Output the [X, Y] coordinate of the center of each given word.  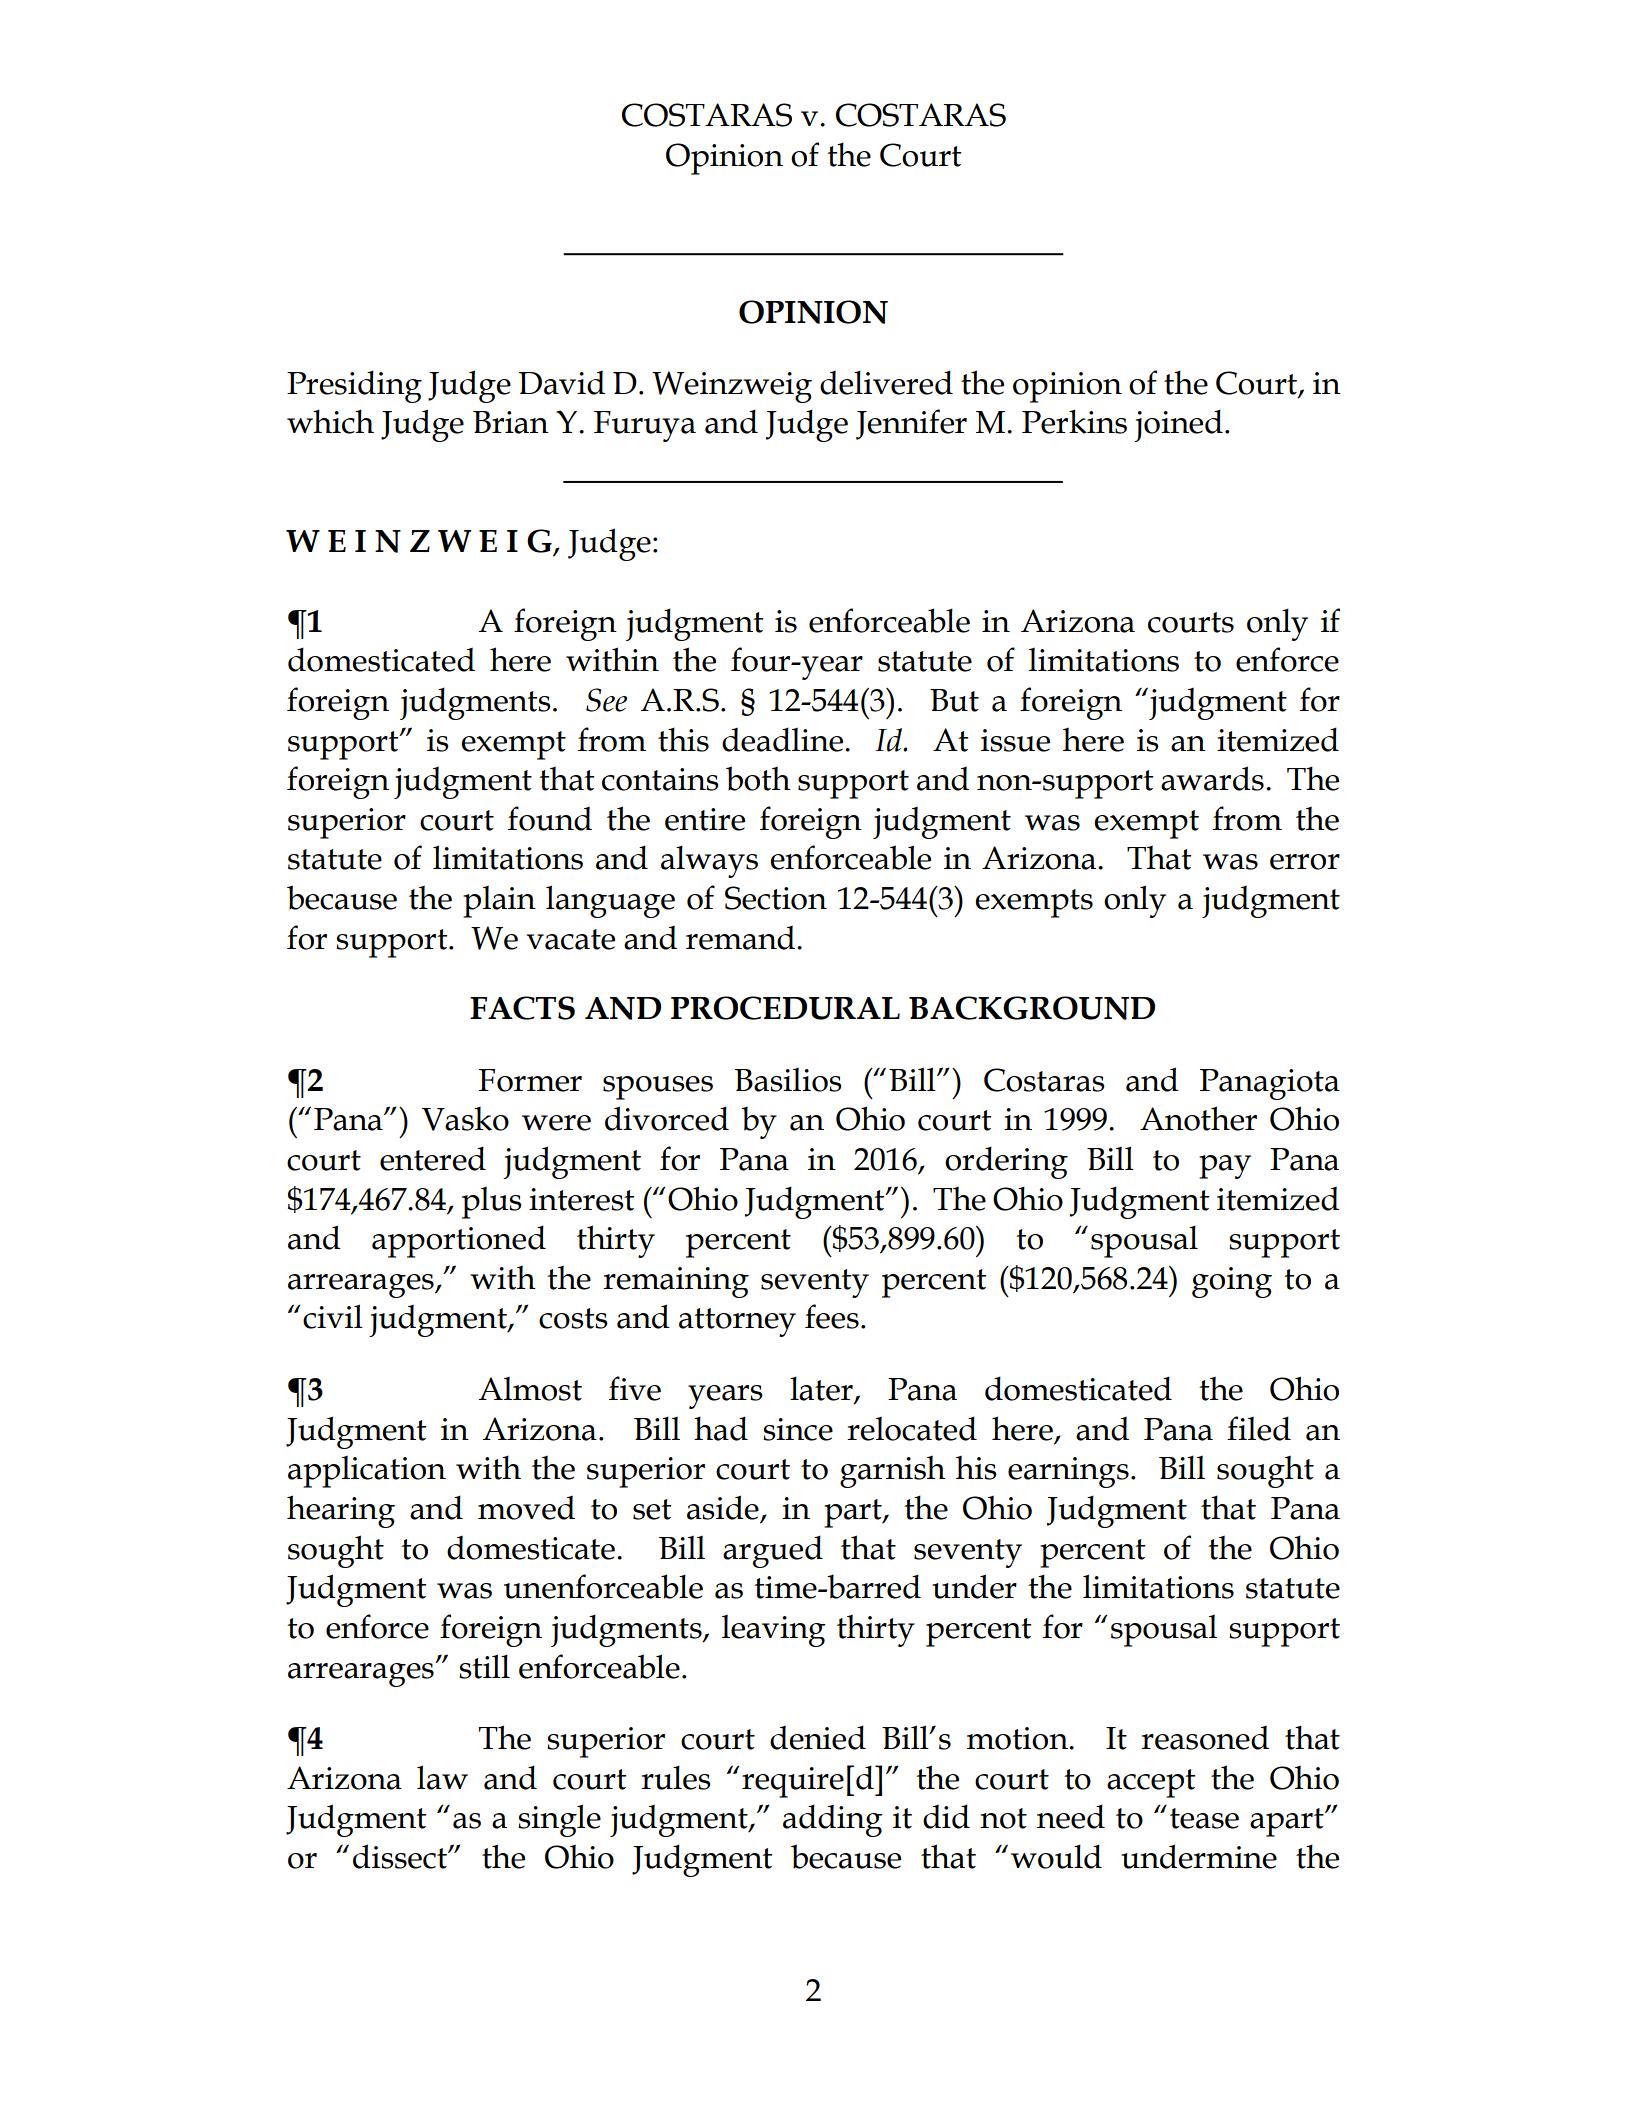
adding [833, 1820]
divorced [667, 1118]
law [442, 1777]
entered [433, 1158]
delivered [886, 382]
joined [1178, 425]
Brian [511, 422]
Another [1198, 1118]
